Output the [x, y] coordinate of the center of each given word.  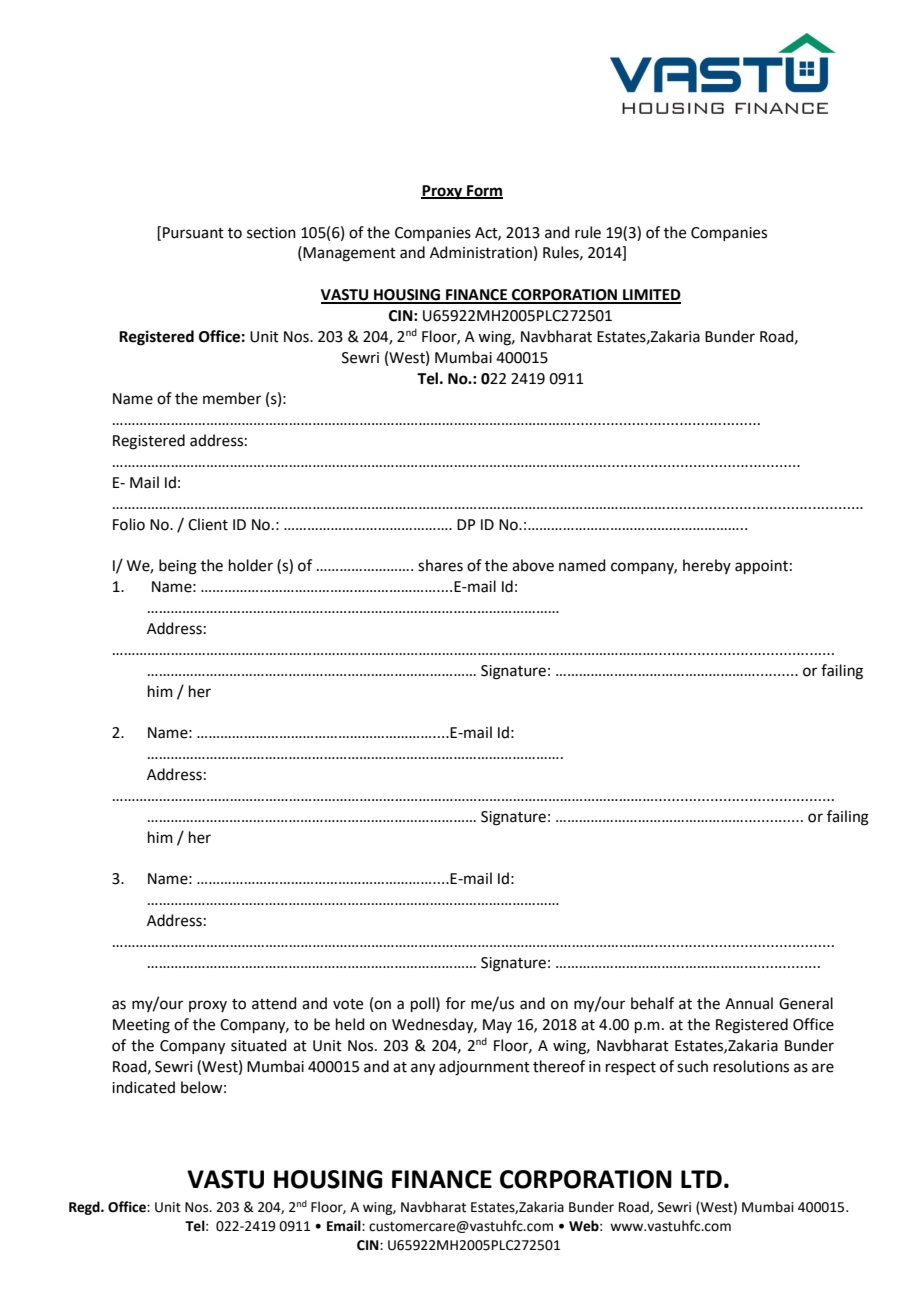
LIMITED [651, 296]
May [497, 1026]
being [178, 567]
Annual [749, 1003]
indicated [143, 1087]
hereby [707, 566]
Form [484, 191]
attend [274, 1003]
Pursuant [193, 233]
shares [440, 565]
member [232, 398]
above [533, 565]
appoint [761, 567]
